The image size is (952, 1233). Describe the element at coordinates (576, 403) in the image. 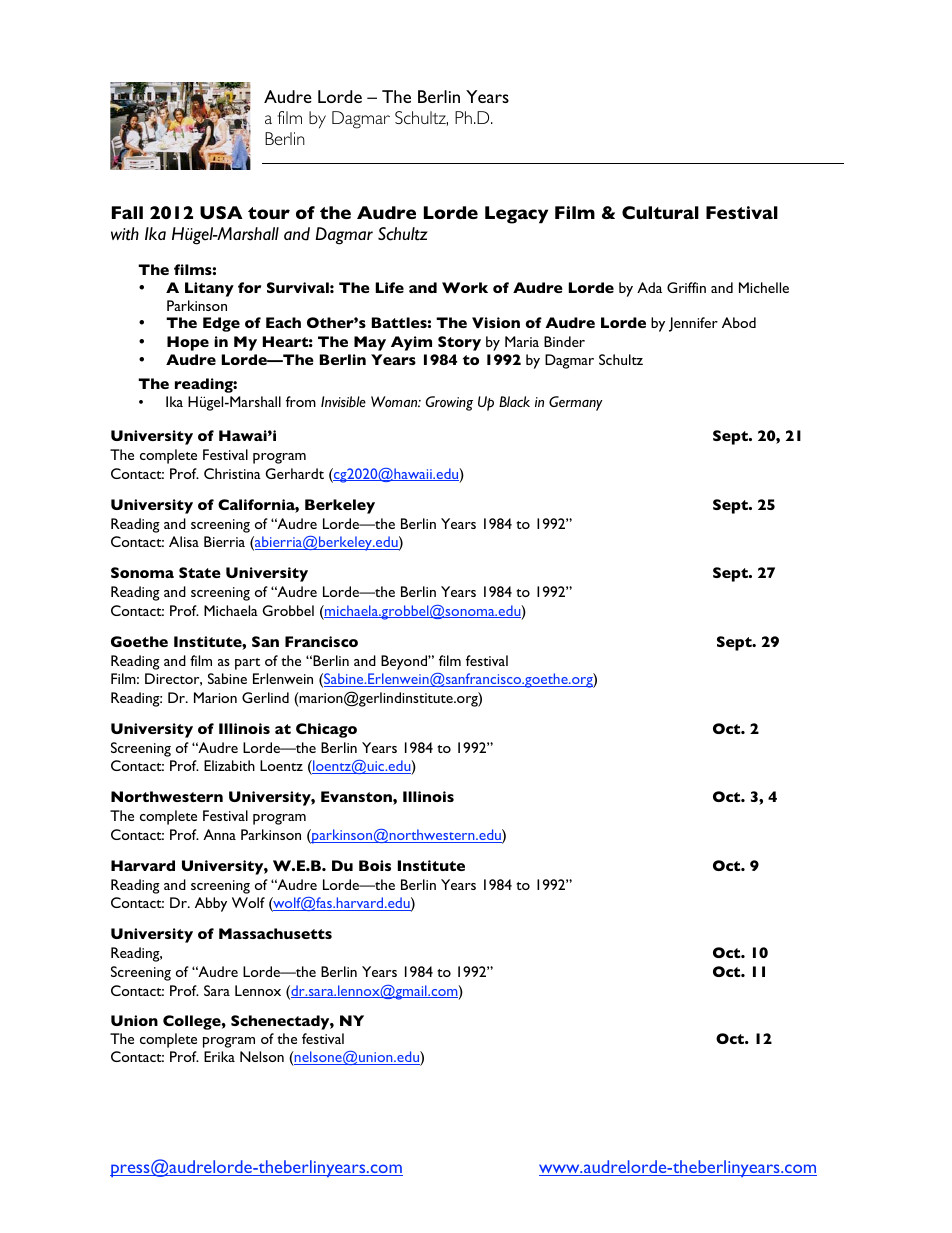

I see `Germany` at that location.
